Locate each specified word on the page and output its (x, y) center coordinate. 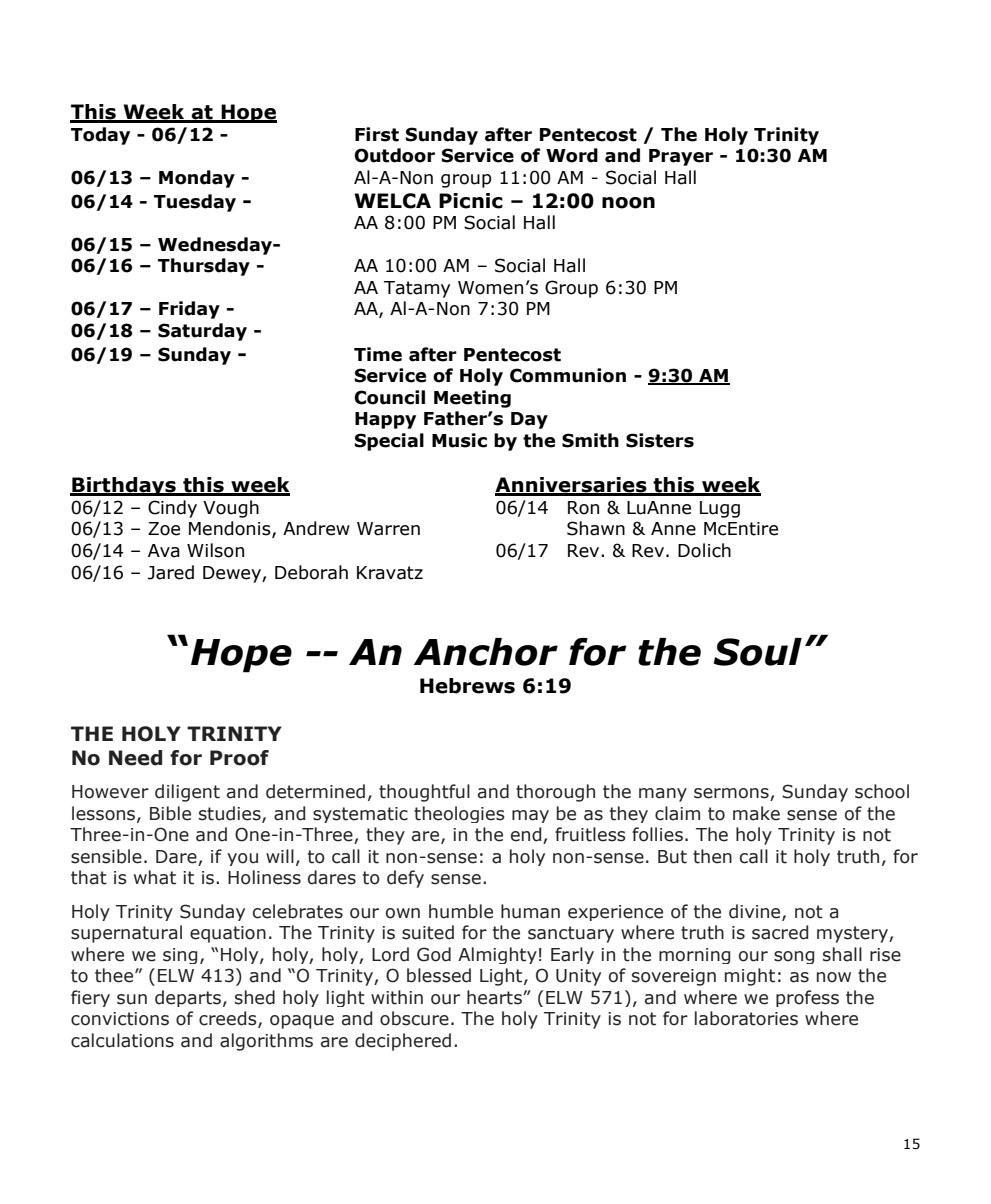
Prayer (681, 157)
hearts (495, 997)
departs (188, 998)
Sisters (660, 440)
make (756, 813)
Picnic (471, 201)
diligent (187, 793)
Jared (171, 572)
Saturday (202, 332)
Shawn (596, 528)
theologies (459, 814)
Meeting (472, 399)
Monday (197, 179)
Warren (388, 529)
